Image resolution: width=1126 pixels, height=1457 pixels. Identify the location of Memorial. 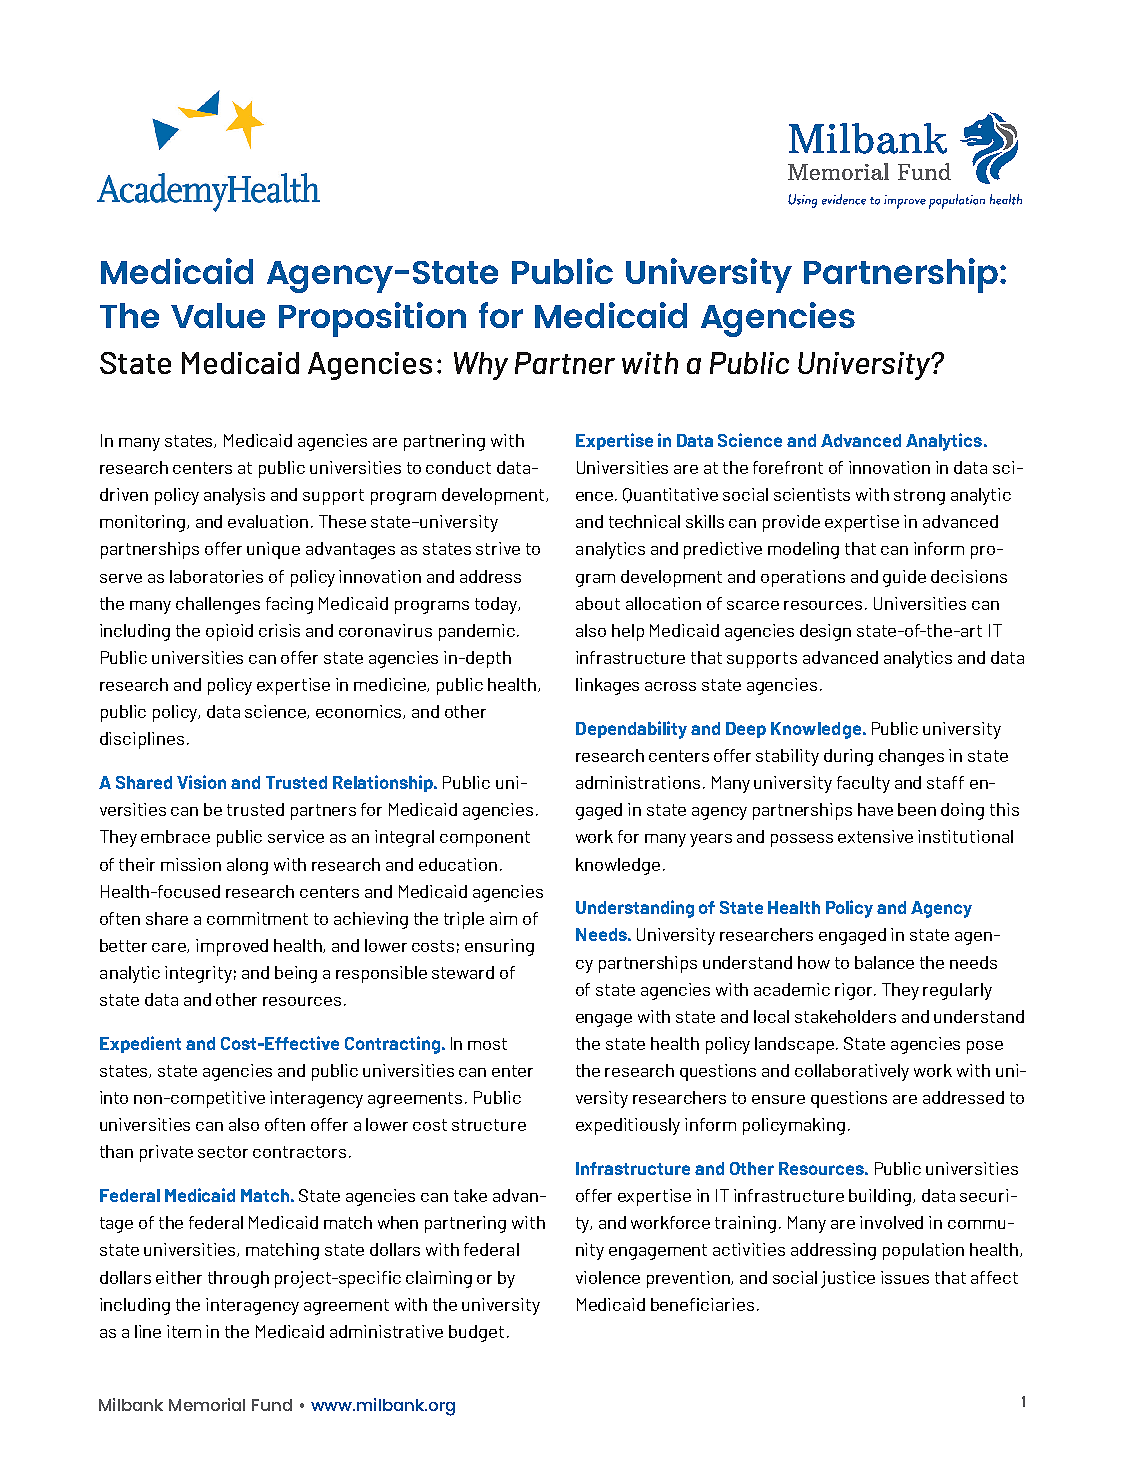
(207, 1404).
